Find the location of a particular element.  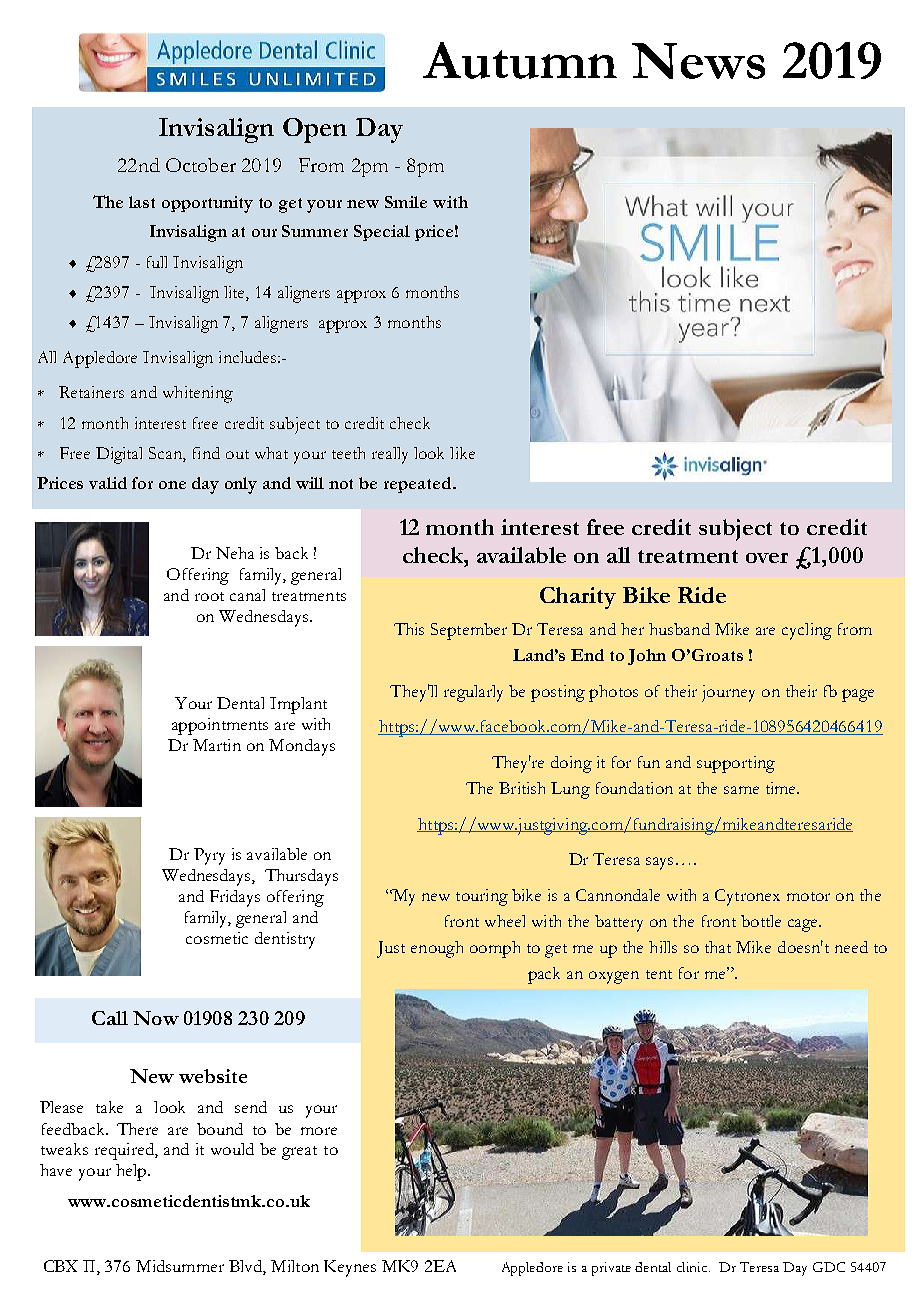

Keynes is located at coordinates (350, 1268).
